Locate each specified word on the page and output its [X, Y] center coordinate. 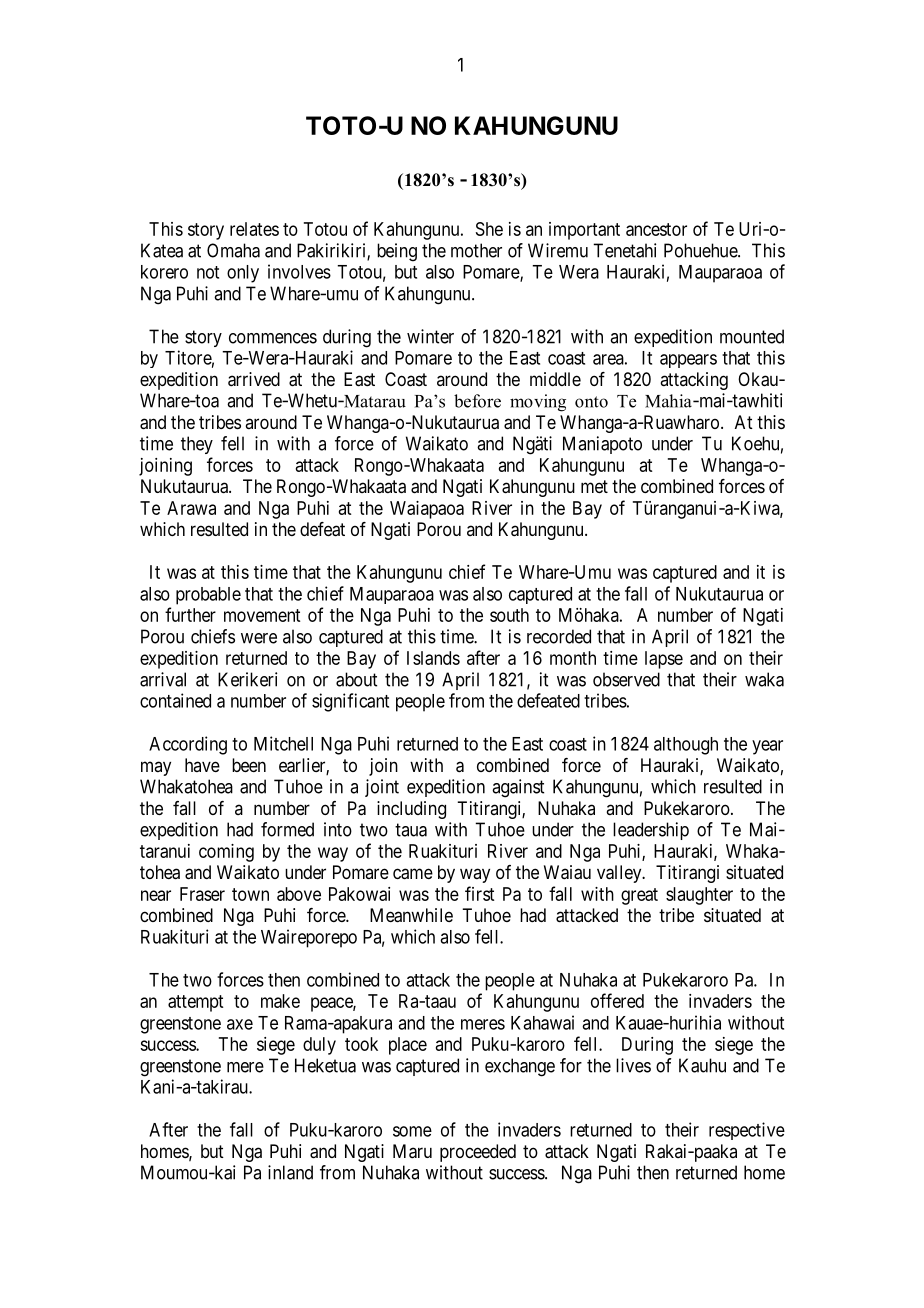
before [477, 401]
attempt [195, 1003]
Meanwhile [411, 915]
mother [476, 250]
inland [290, 1172]
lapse [664, 660]
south [509, 615]
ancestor [656, 229]
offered [617, 1000]
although [686, 746]
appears [688, 361]
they [197, 445]
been [249, 765]
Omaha [233, 250]
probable [208, 596]
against [518, 788]
